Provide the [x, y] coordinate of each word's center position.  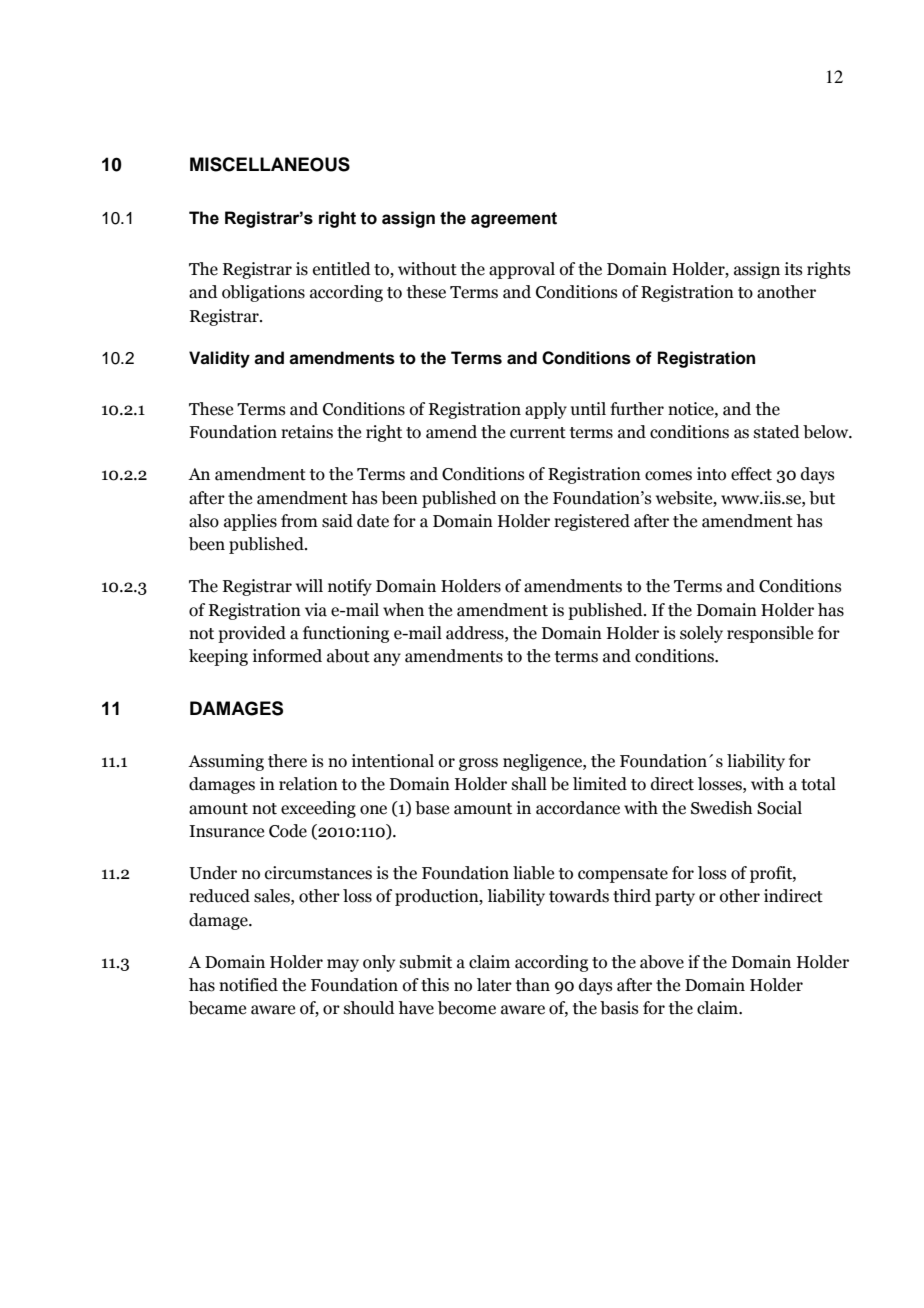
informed [287, 656]
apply [546, 410]
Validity [219, 359]
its [794, 269]
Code [288, 831]
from [299, 521]
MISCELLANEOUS [270, 164]
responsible [770, 634]
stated [777, 432]
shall [529, 784]
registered [592, 522]
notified [248, 985]
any [387, 659]
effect [751, 474]
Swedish [721, 808]
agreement [514, 220]
